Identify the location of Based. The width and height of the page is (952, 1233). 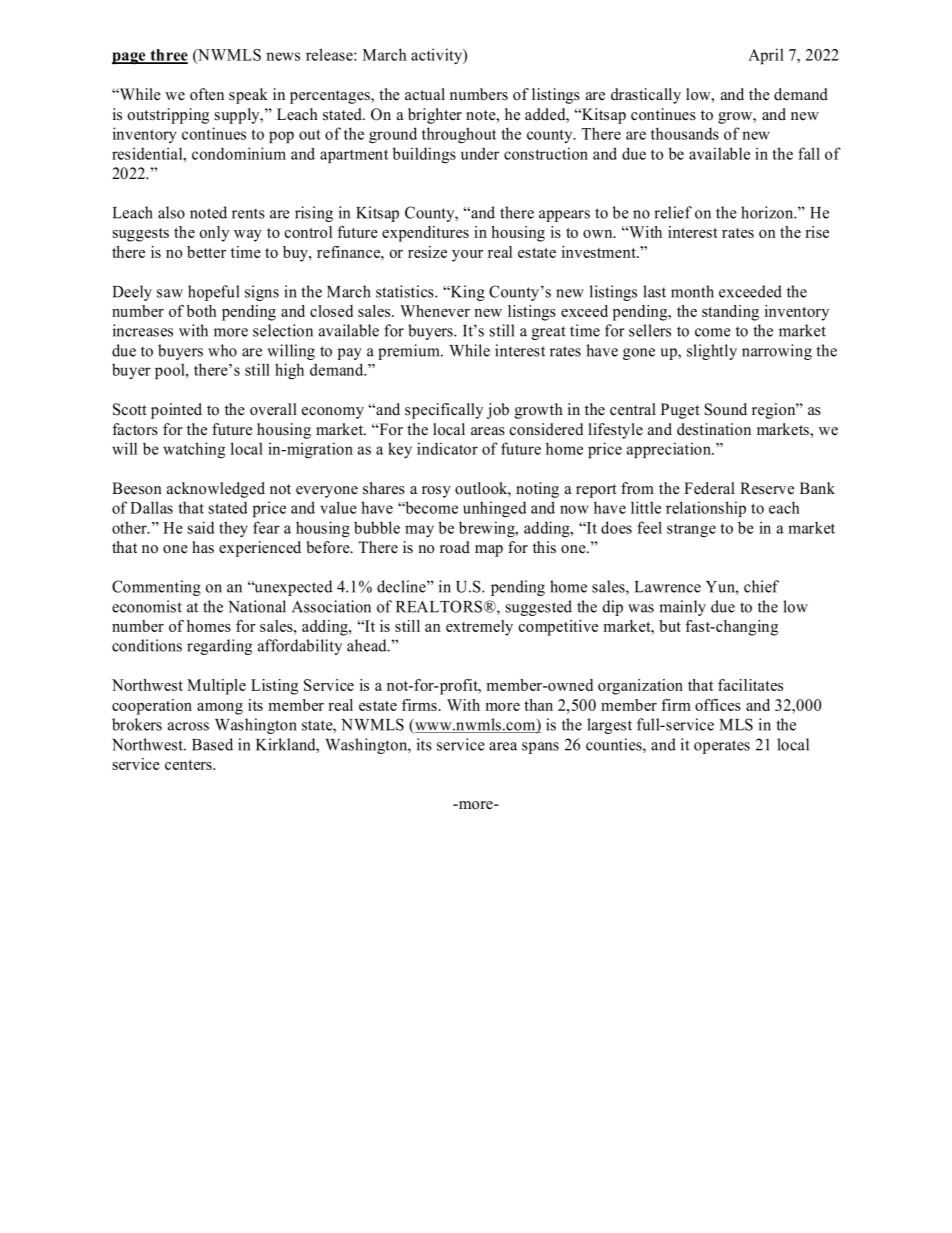
(212, 744).
